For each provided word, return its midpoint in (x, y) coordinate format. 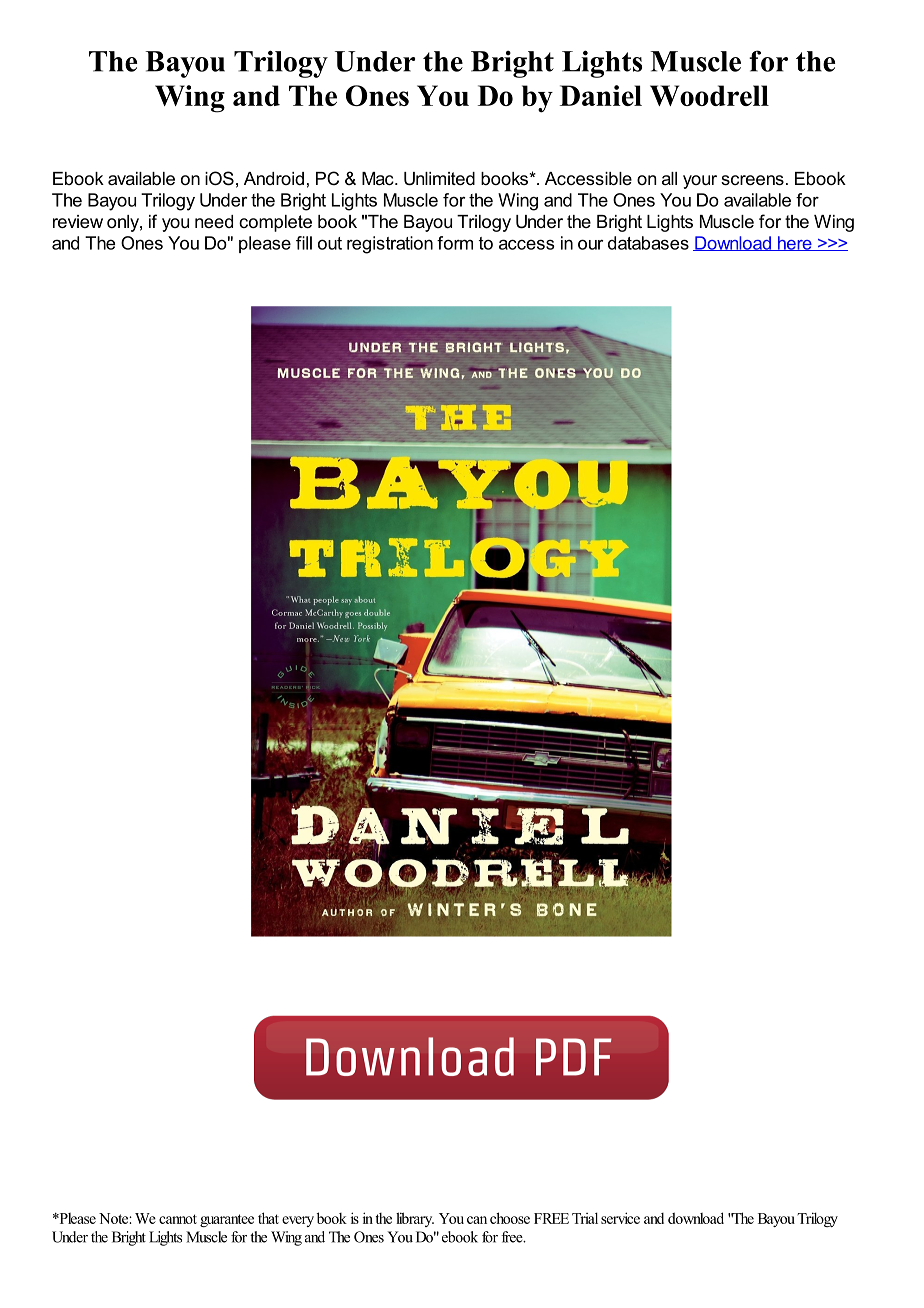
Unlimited (439, 179)
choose (510, 1218)
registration (390, 245)
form (455, 243)
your (700, 182)
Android (274, 178)
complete (275, 223)
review (78, 221)
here (795, 243)
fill (304, 243)
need (214, 221)
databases (648, 243)
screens (752, 180)
